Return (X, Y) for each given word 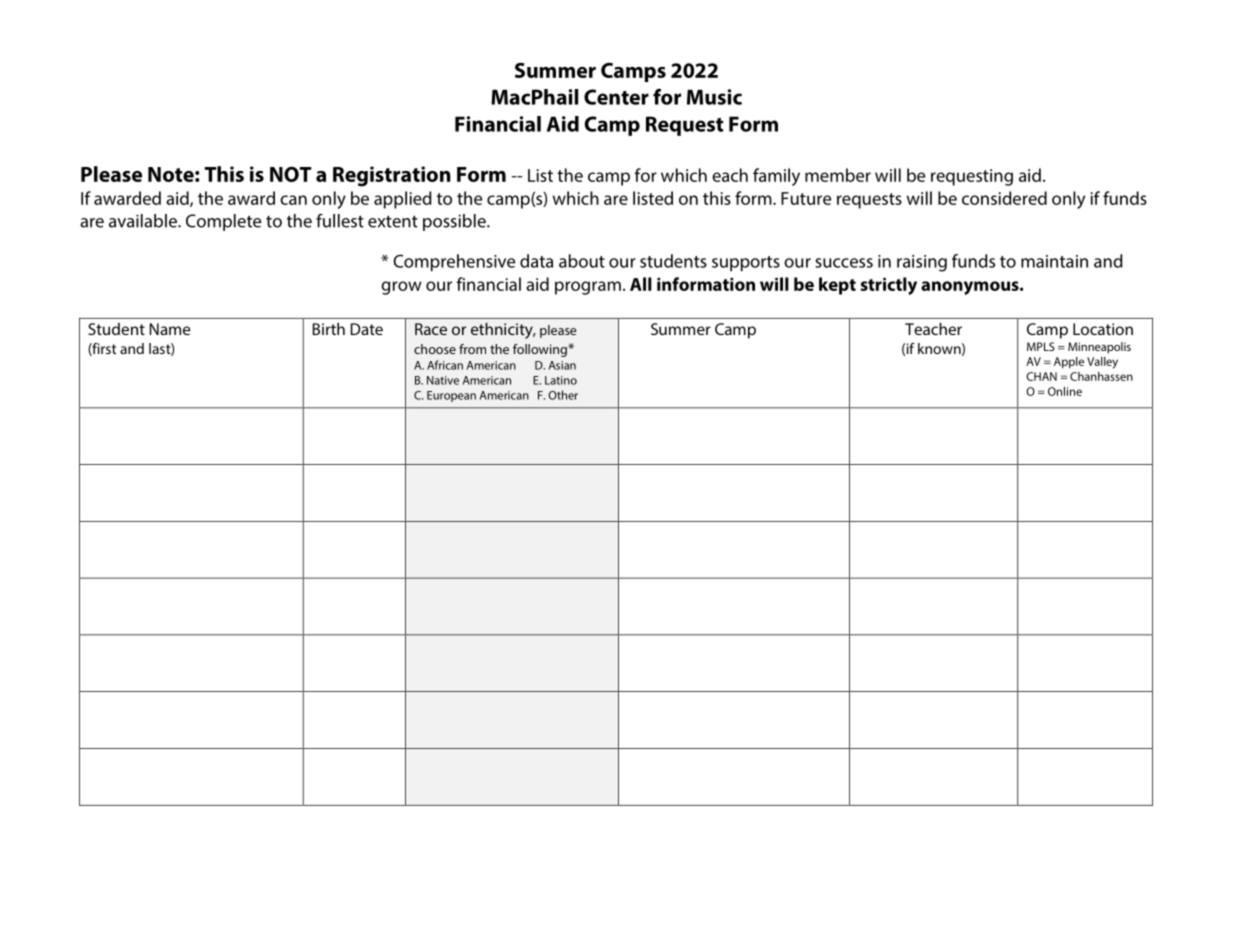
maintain (1054, 261)
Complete (223, 222)
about (582, 261)
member (838, 175)
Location (1103, 329)
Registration (392, 176)
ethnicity (503, 331)
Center (616, 97)
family (776, 177)
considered (1004, 198)
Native (443, 380)
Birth (329, 329)
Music (714, 97)
